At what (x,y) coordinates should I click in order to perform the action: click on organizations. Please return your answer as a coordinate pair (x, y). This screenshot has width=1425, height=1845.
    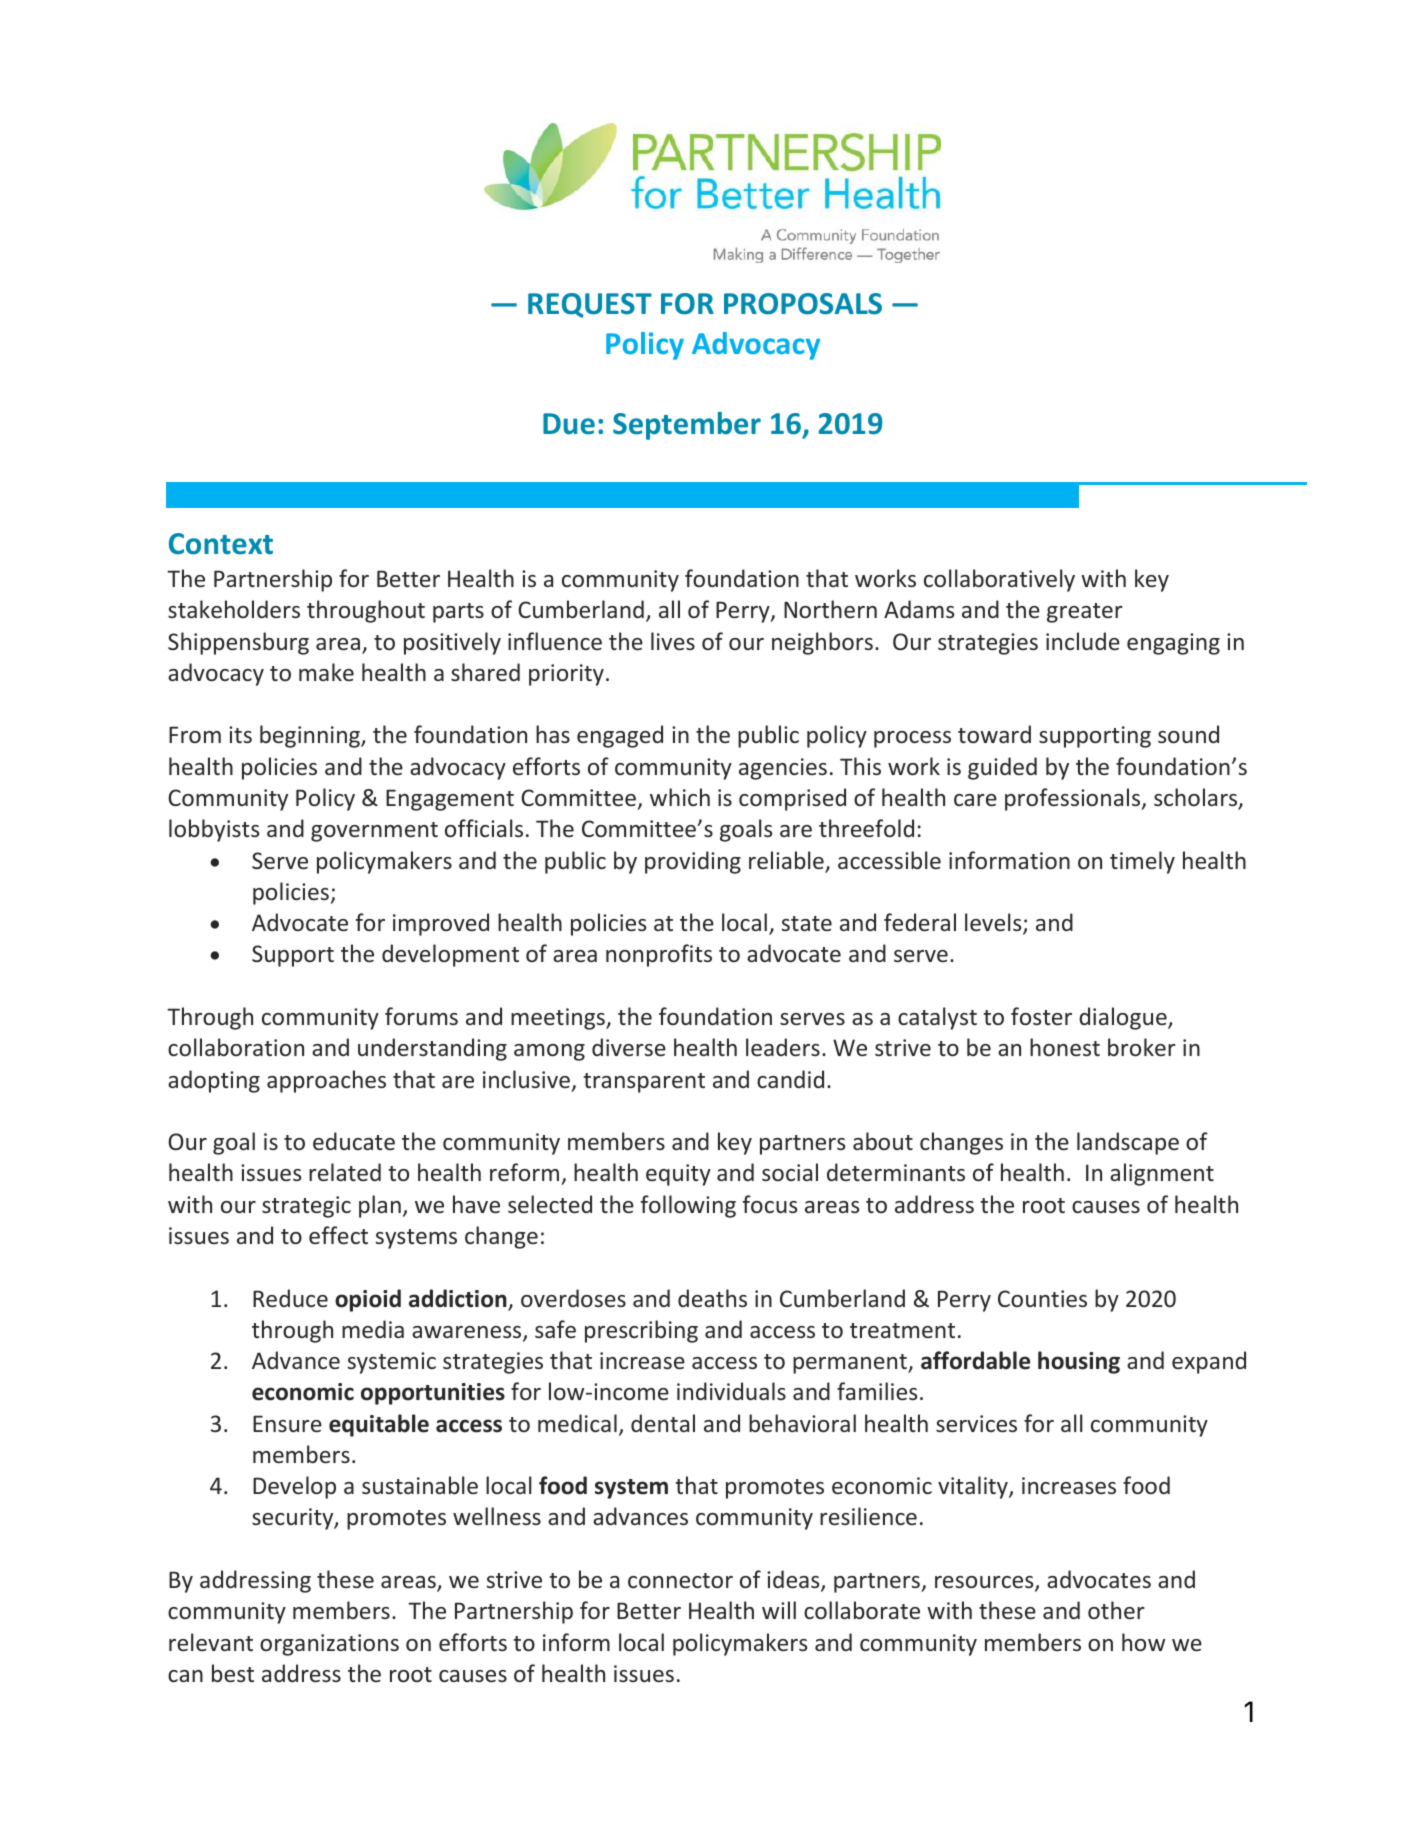
    Looking at the image, I should click on (329, 1645).
